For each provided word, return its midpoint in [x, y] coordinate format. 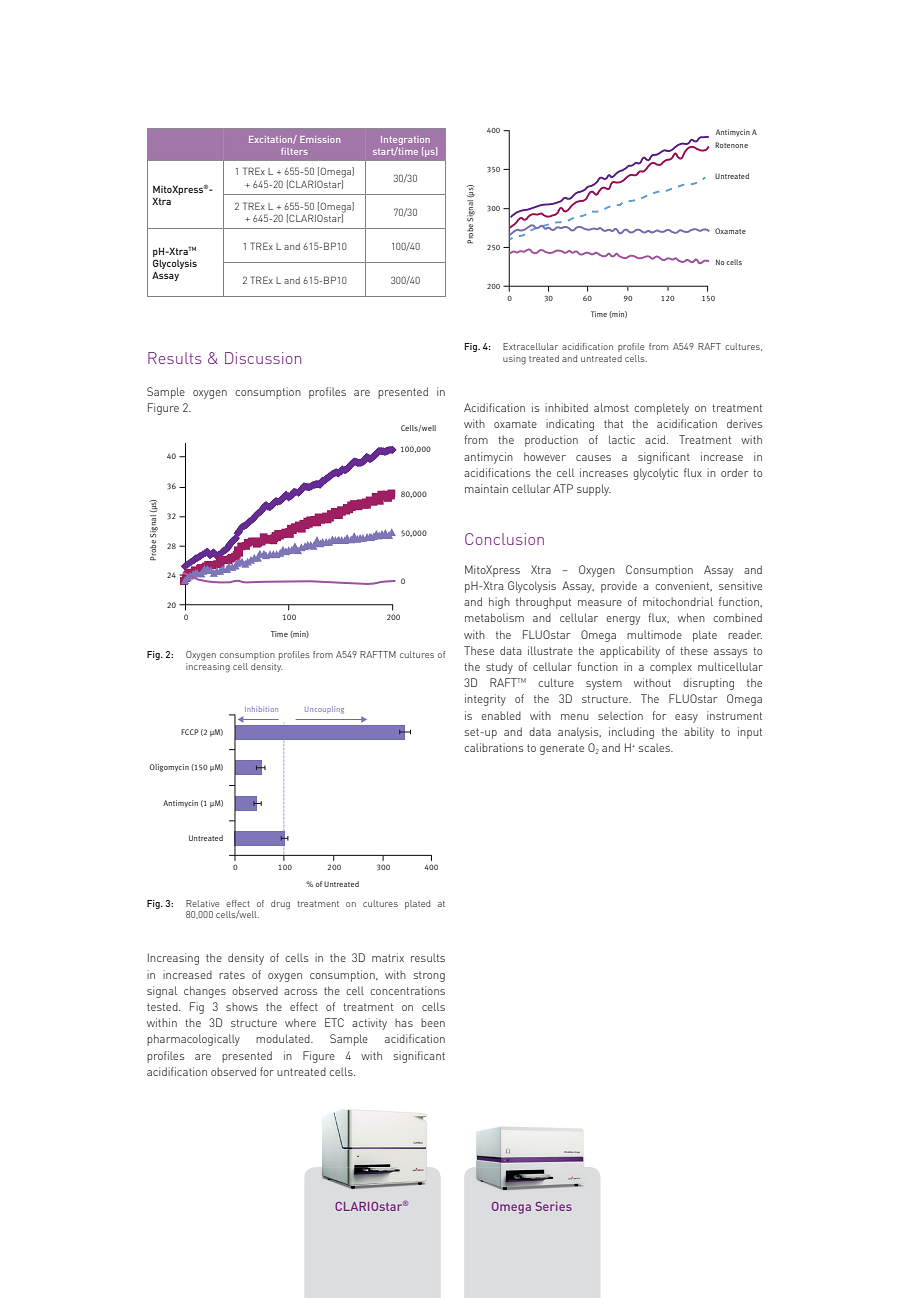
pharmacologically [193, 1040]
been [433, 1022]
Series [554, 1206]
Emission [320, 139]
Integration [405, 140]
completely [661, 409]
